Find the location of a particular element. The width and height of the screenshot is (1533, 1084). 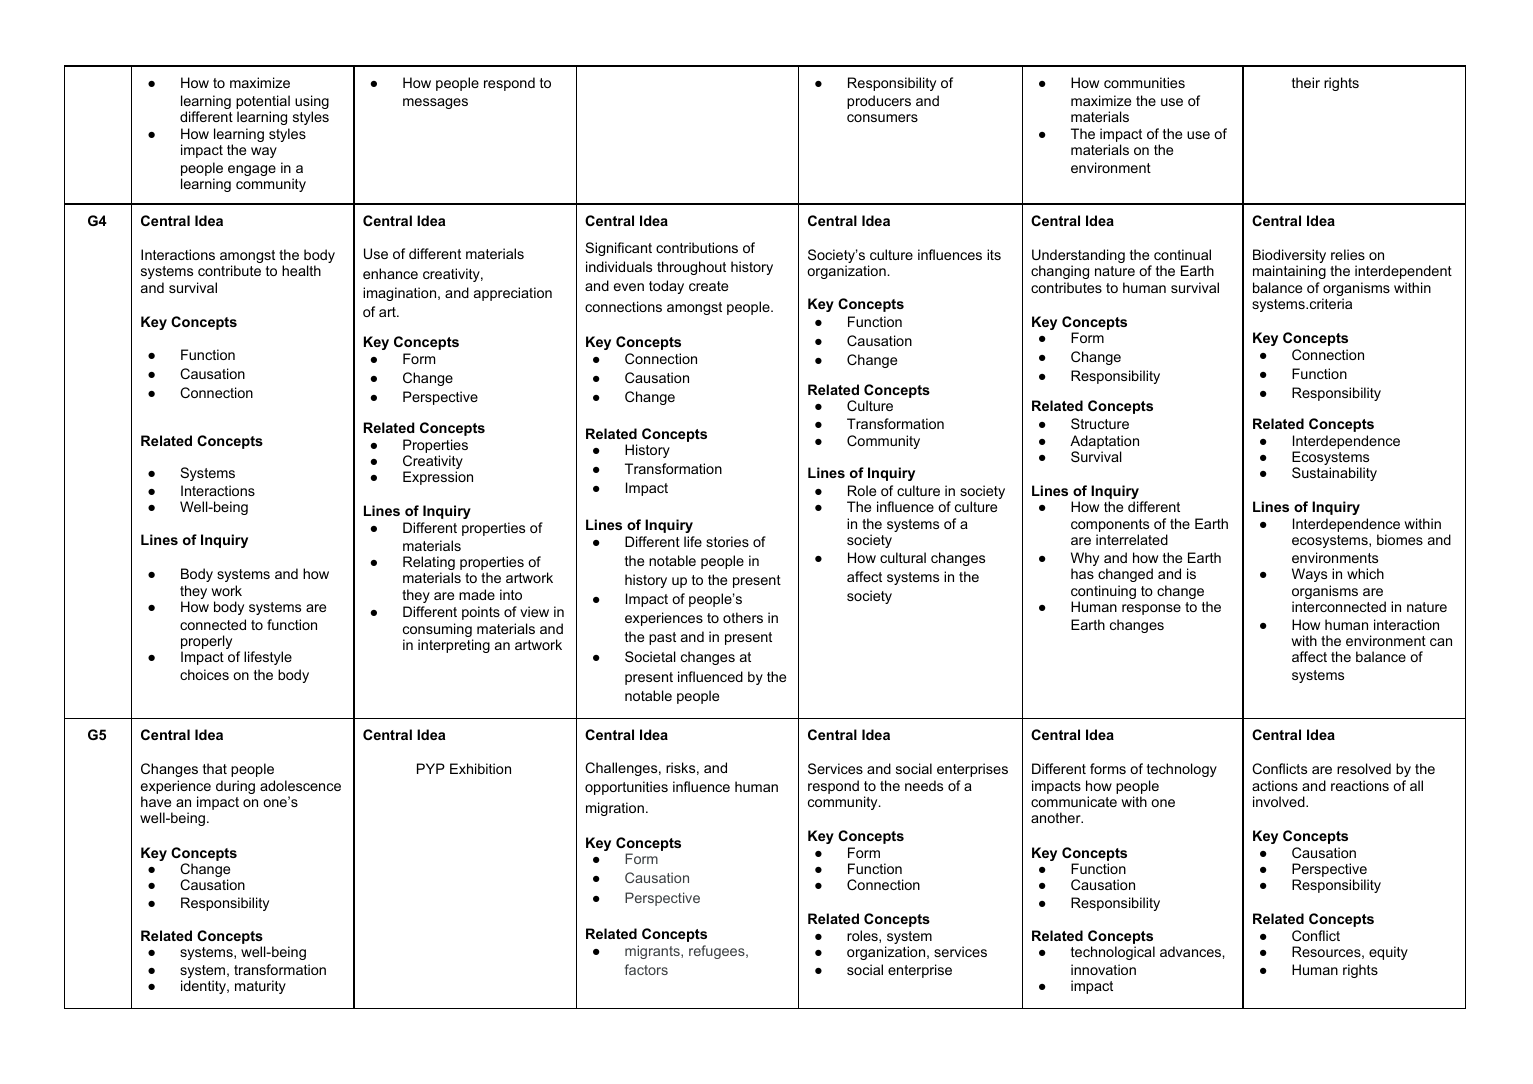

equity is located at coordinates (1388, 953).
